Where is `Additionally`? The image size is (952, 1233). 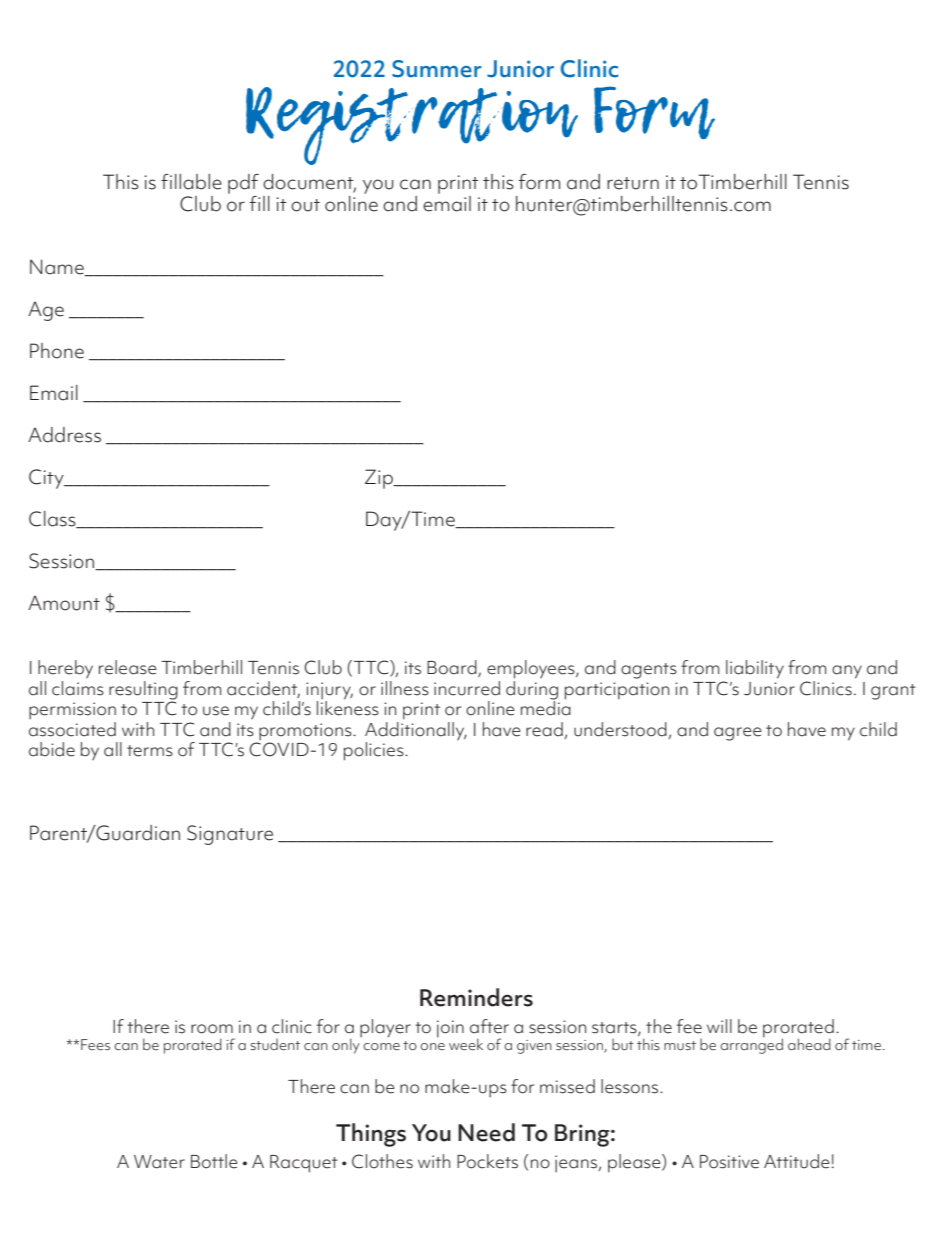 Additionally is located at coordinates (416, 731).
